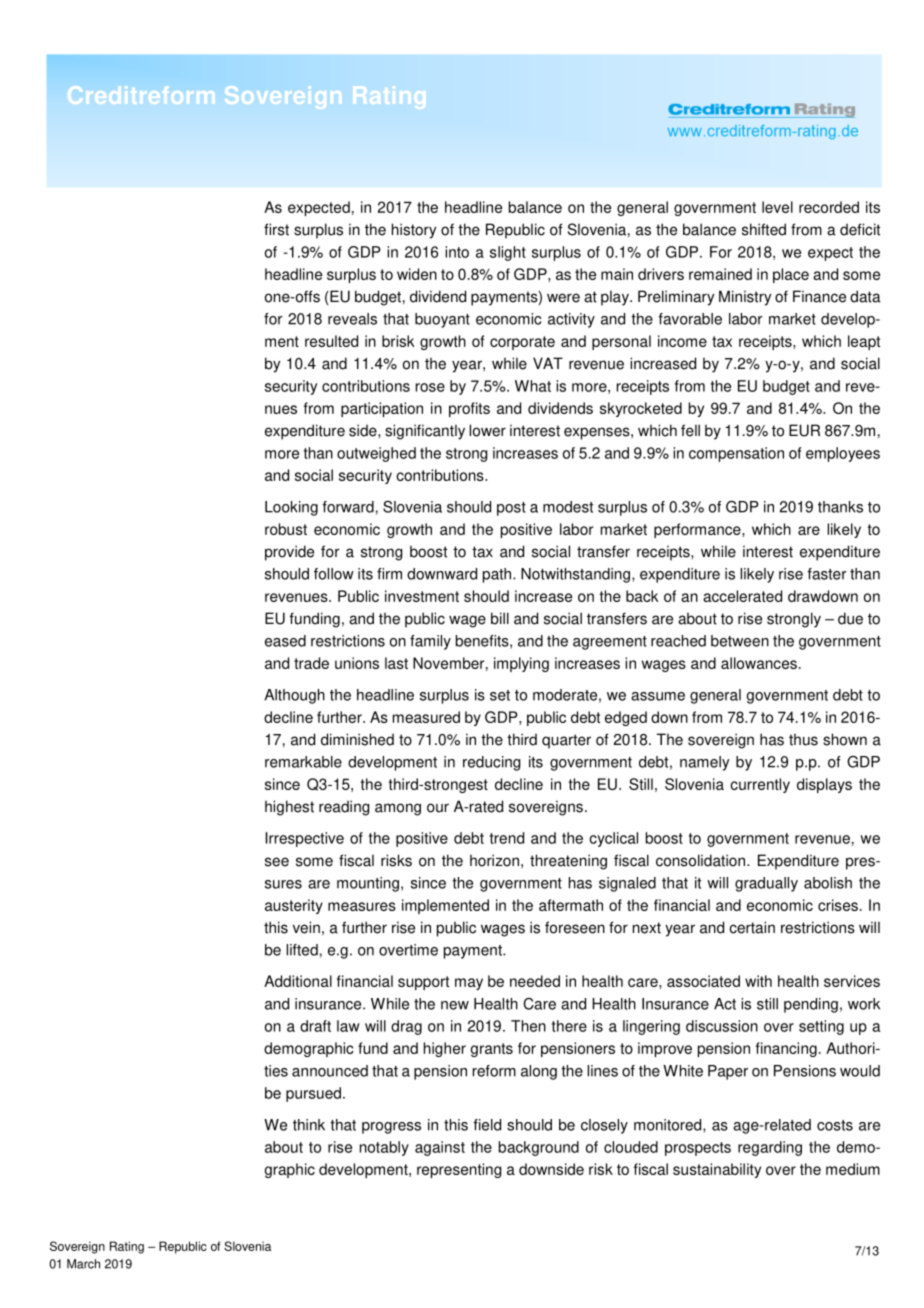  Describe the element at coordinates (298, 981) in the image. I see `Additional` at that location.
